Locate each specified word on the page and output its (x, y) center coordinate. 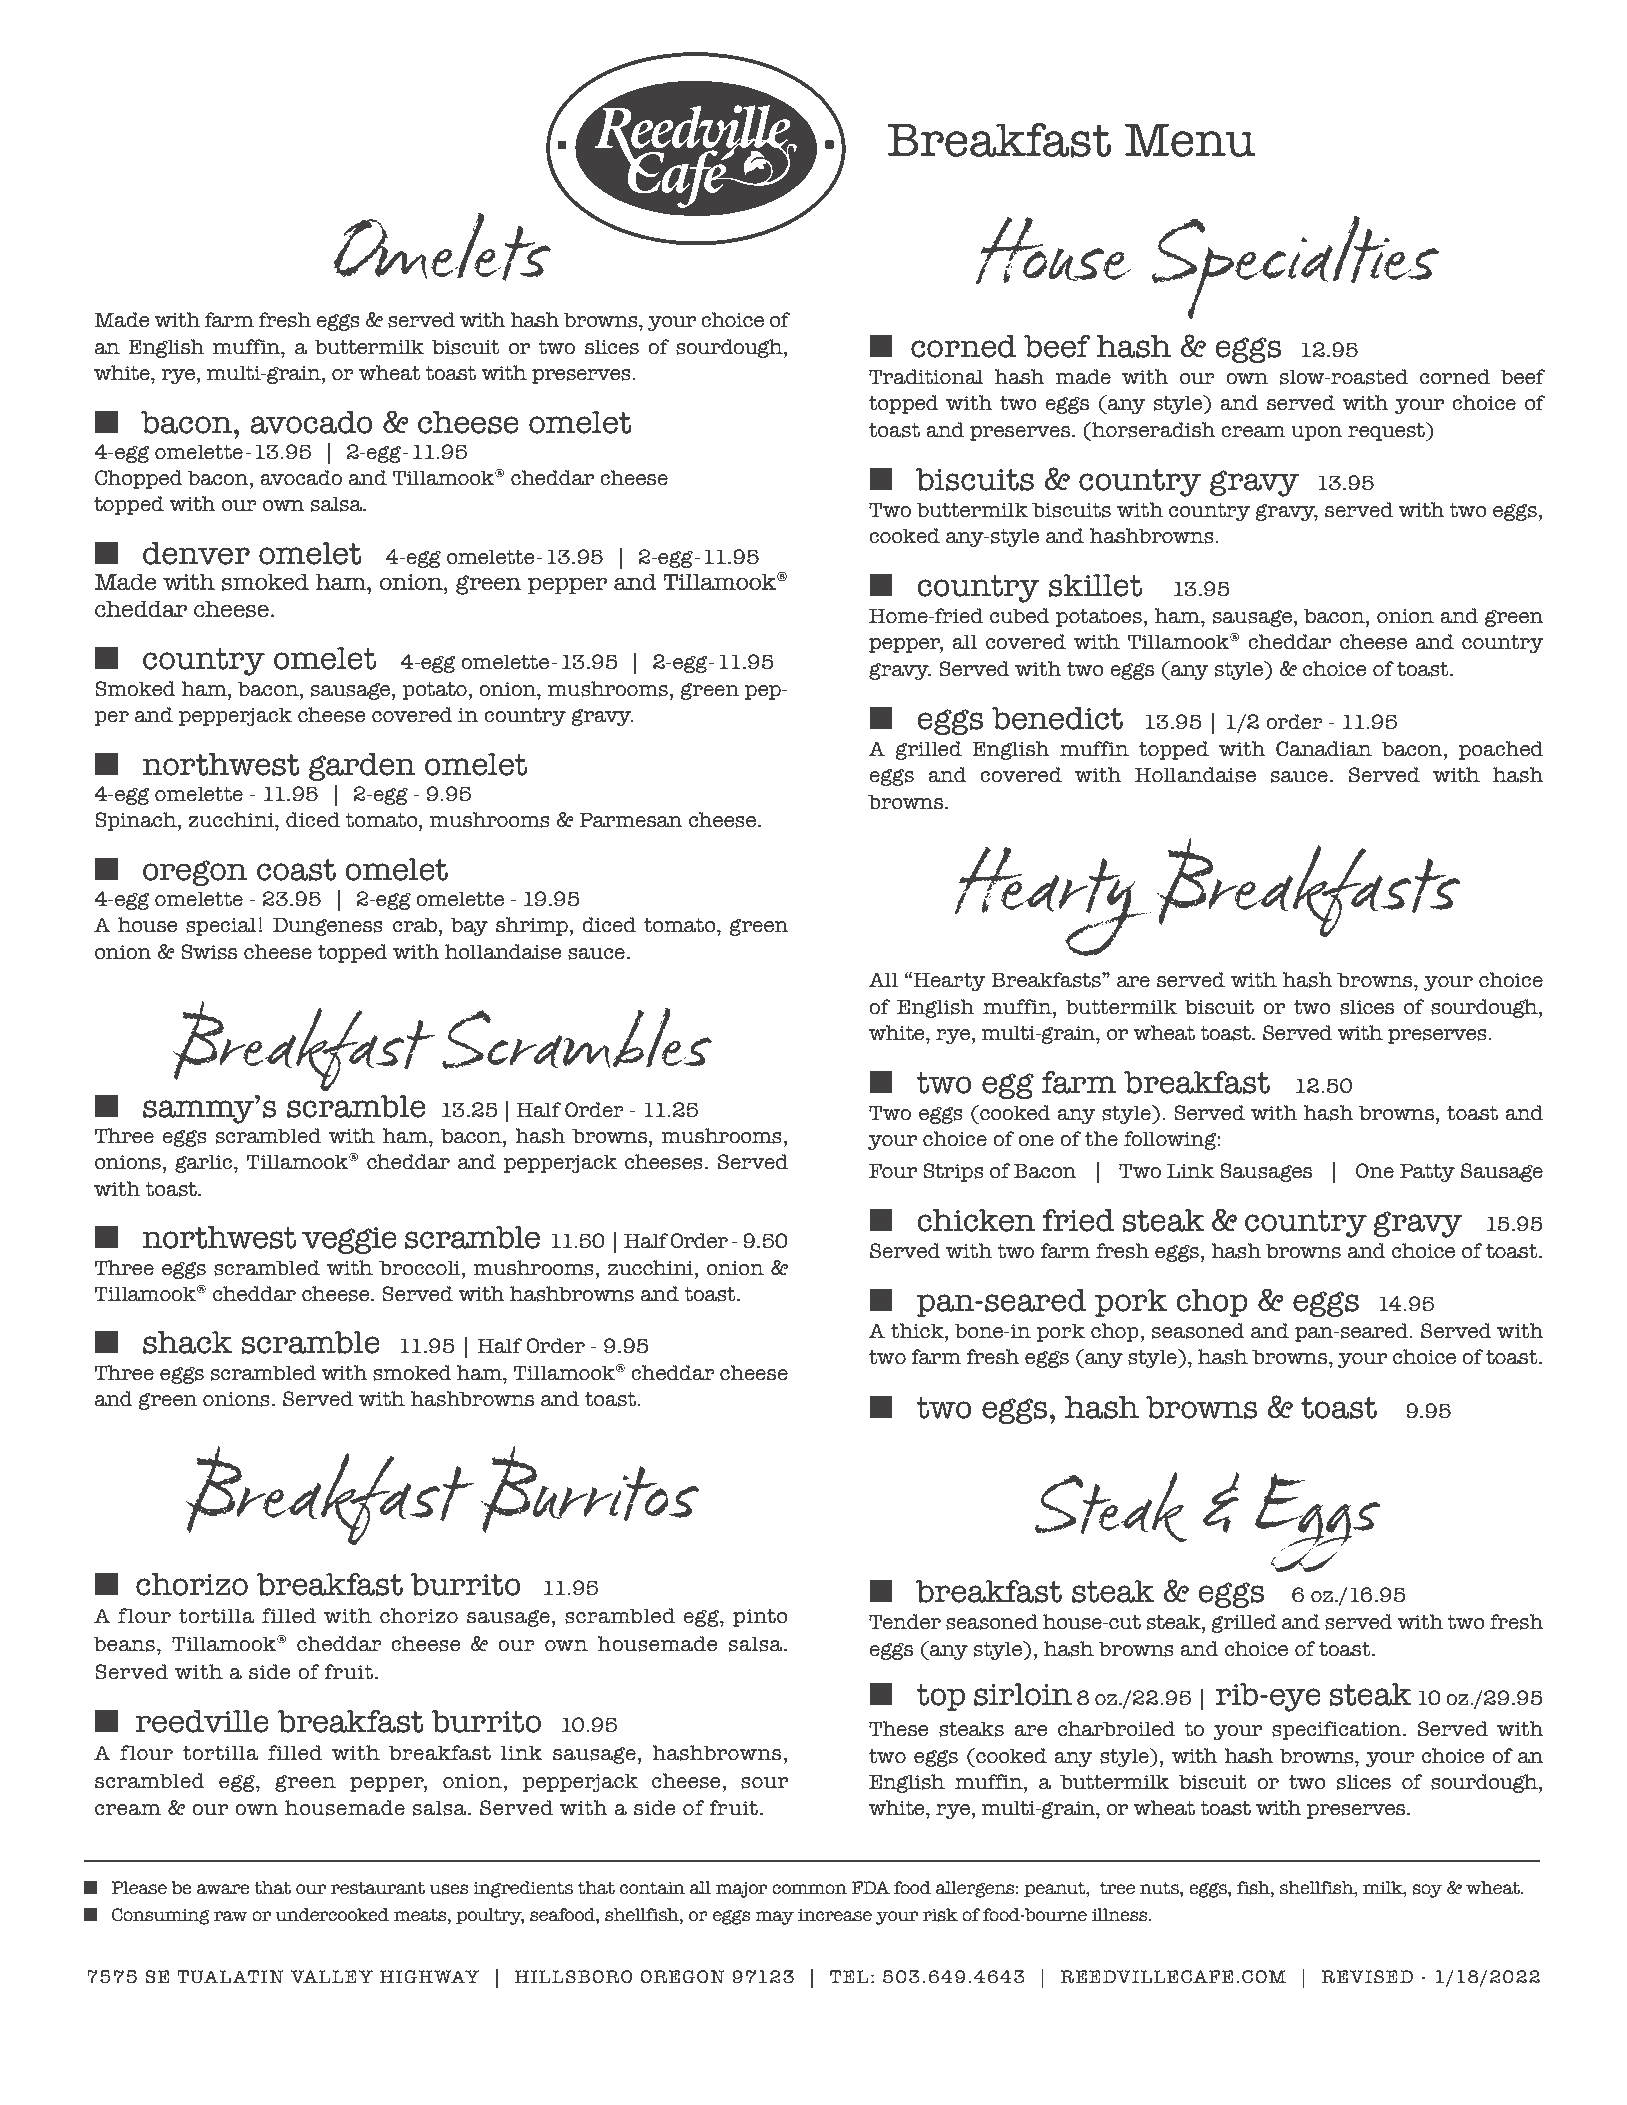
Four (893, 1171)
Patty (1427, 1173)
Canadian (1324, 749)
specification (1338, 1730)
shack (187, 1342)
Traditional (926, 377)
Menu (1190, 140)
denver (196, 553)
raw (231, 1916)
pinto (760, 1618)
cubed (1020, 616)
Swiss (209, 952)
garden (362, 767)
